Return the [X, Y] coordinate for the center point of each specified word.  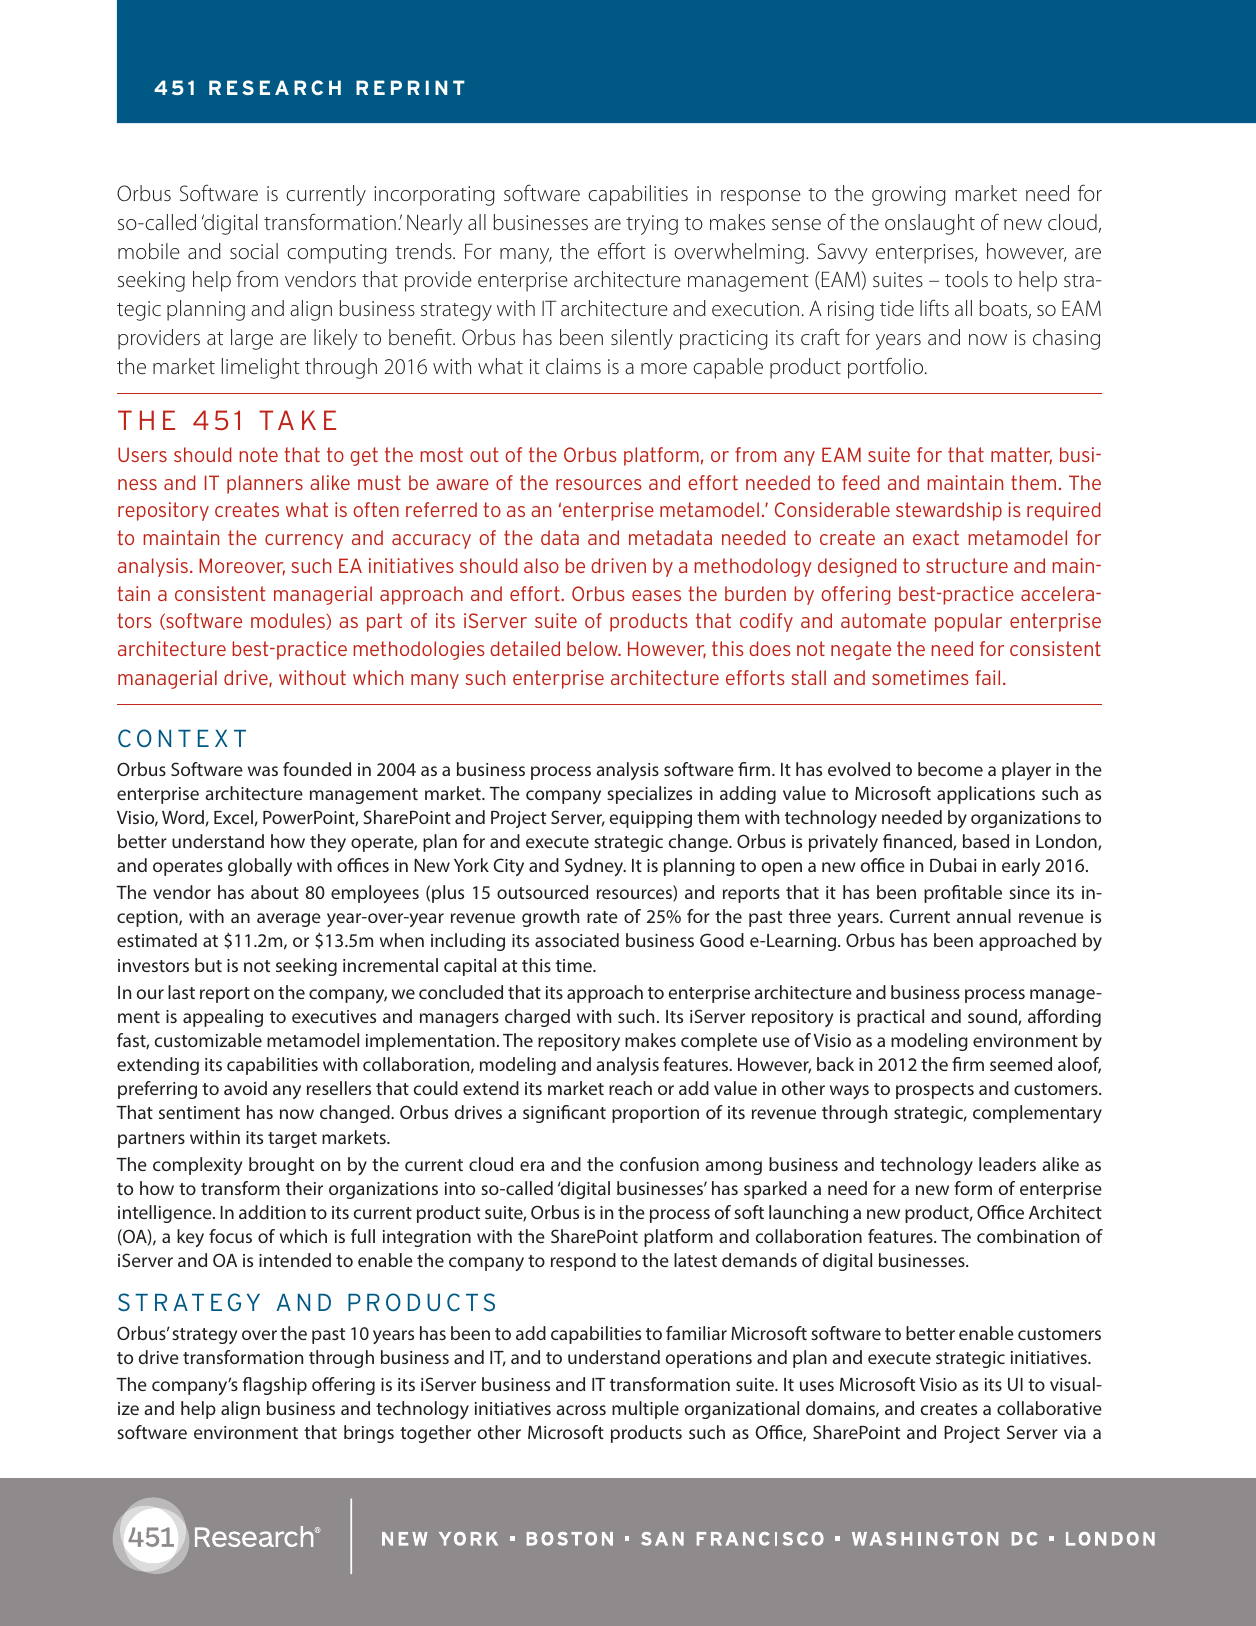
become [950, 769]
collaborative [1049, 1408]
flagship [275, 1386]
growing [909, 196]
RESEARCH [275, 87]
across [581, 1410]
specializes [649, 795]
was [263, 771]
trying [652, 225]
